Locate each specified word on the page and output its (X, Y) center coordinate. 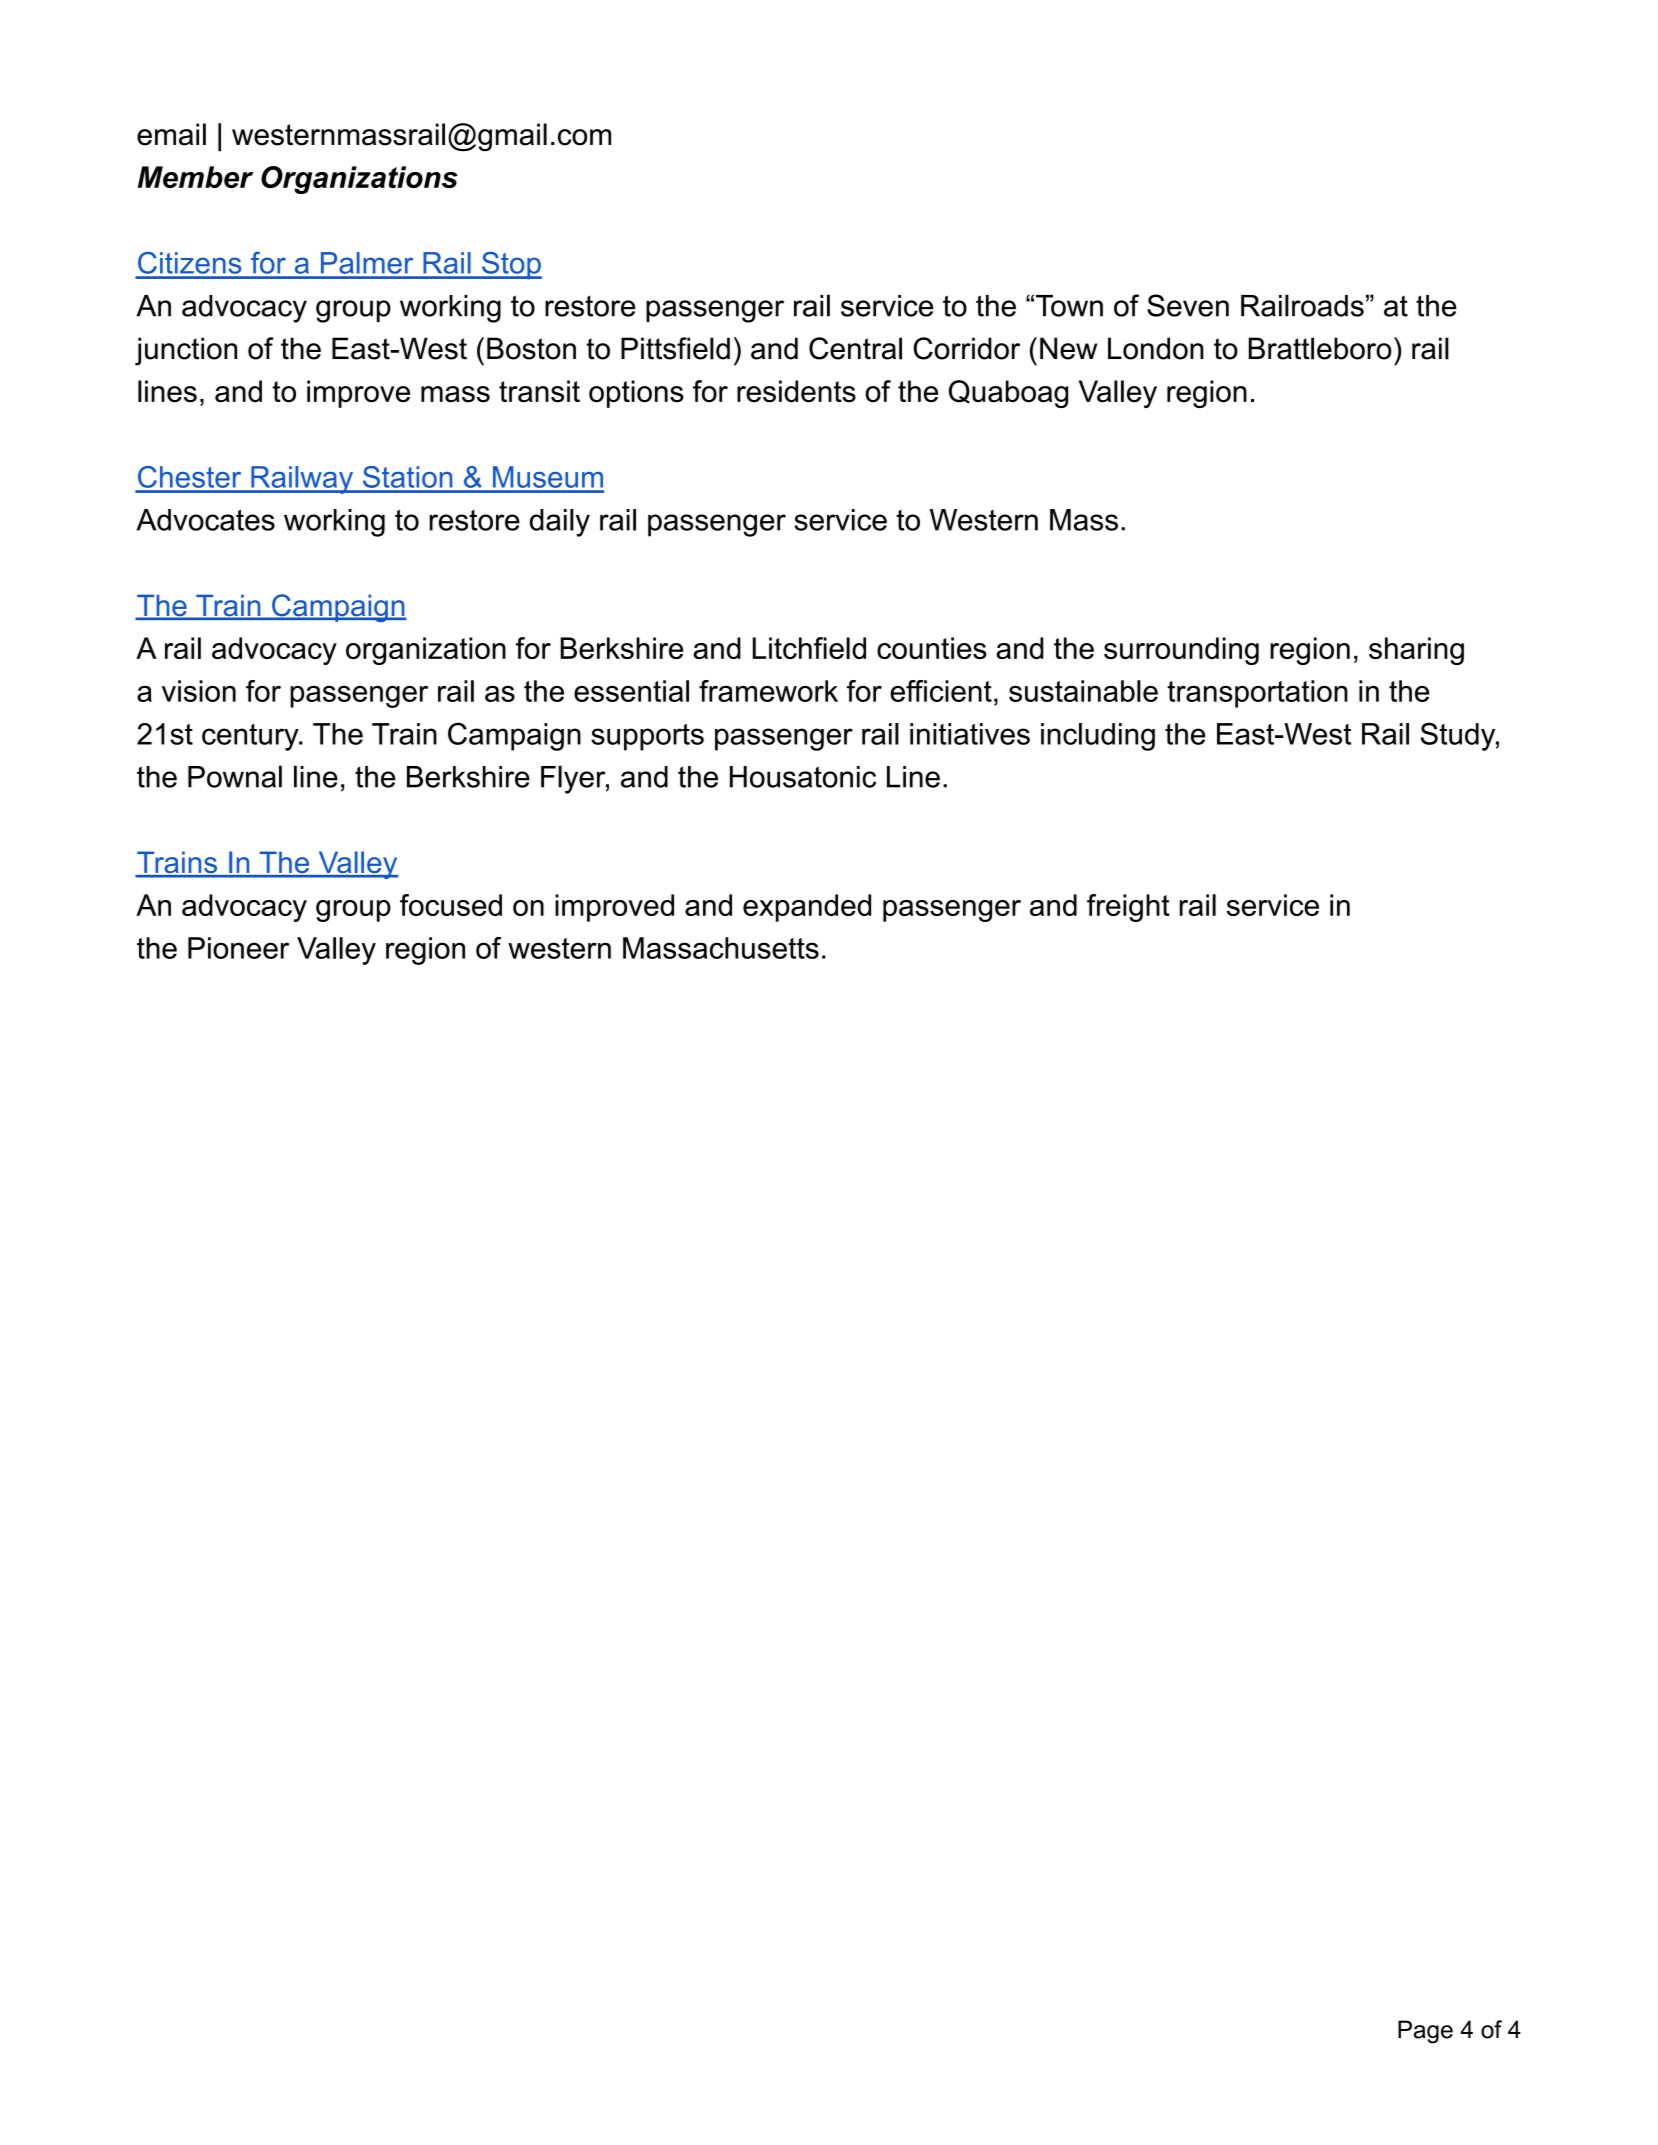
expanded (807, 908)
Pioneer (238, 948)
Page (1425, 2032)
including (1098, 737)
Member (195, 177)
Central (855, 348)
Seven (1188, 305)
